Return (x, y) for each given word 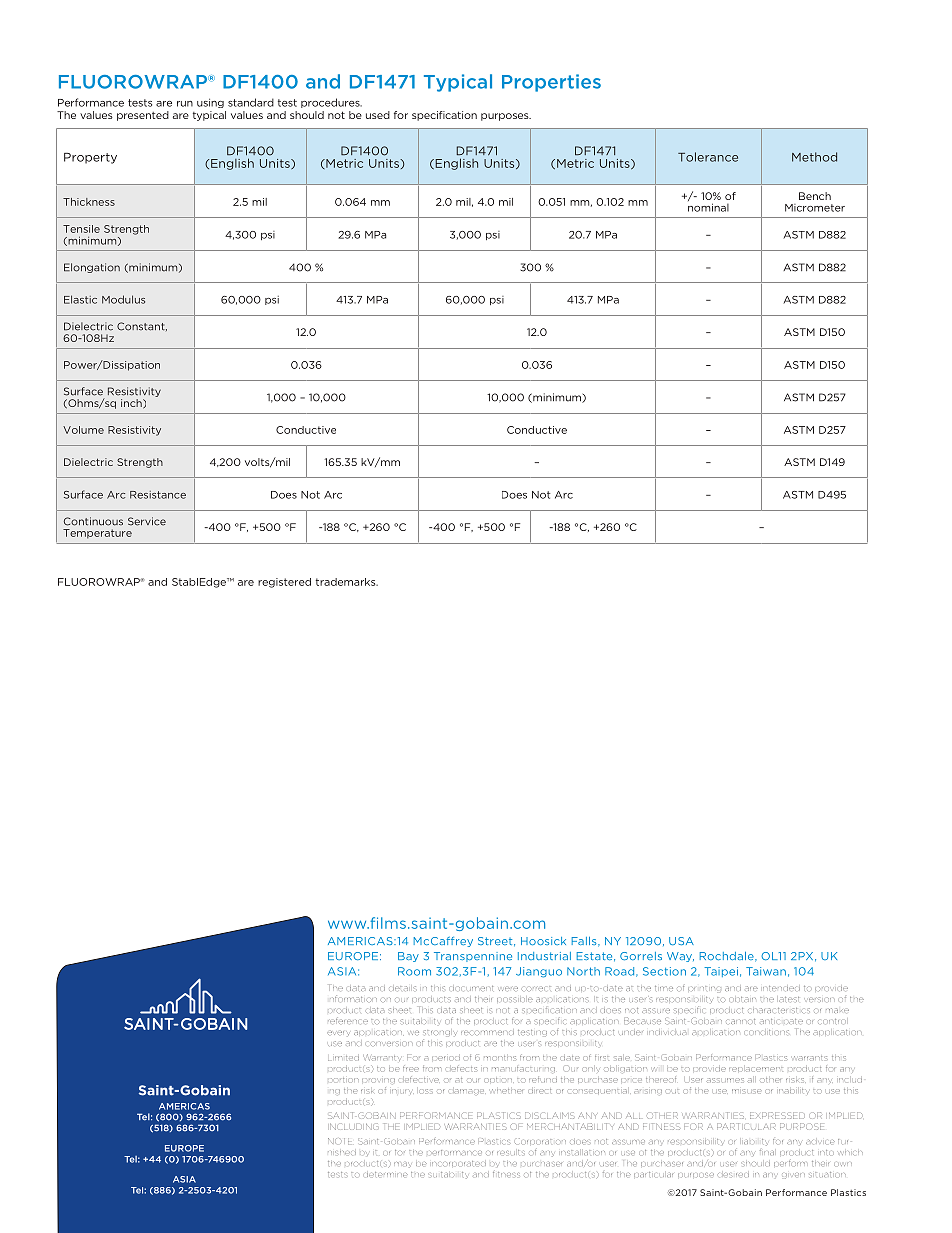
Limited (343, 1058)
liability (756, 1142)
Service (147, 521)
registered (284, 583)
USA (681, 941)
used (378, 115)
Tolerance (708, 157)
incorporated (459, 1163)
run (185, 104)
